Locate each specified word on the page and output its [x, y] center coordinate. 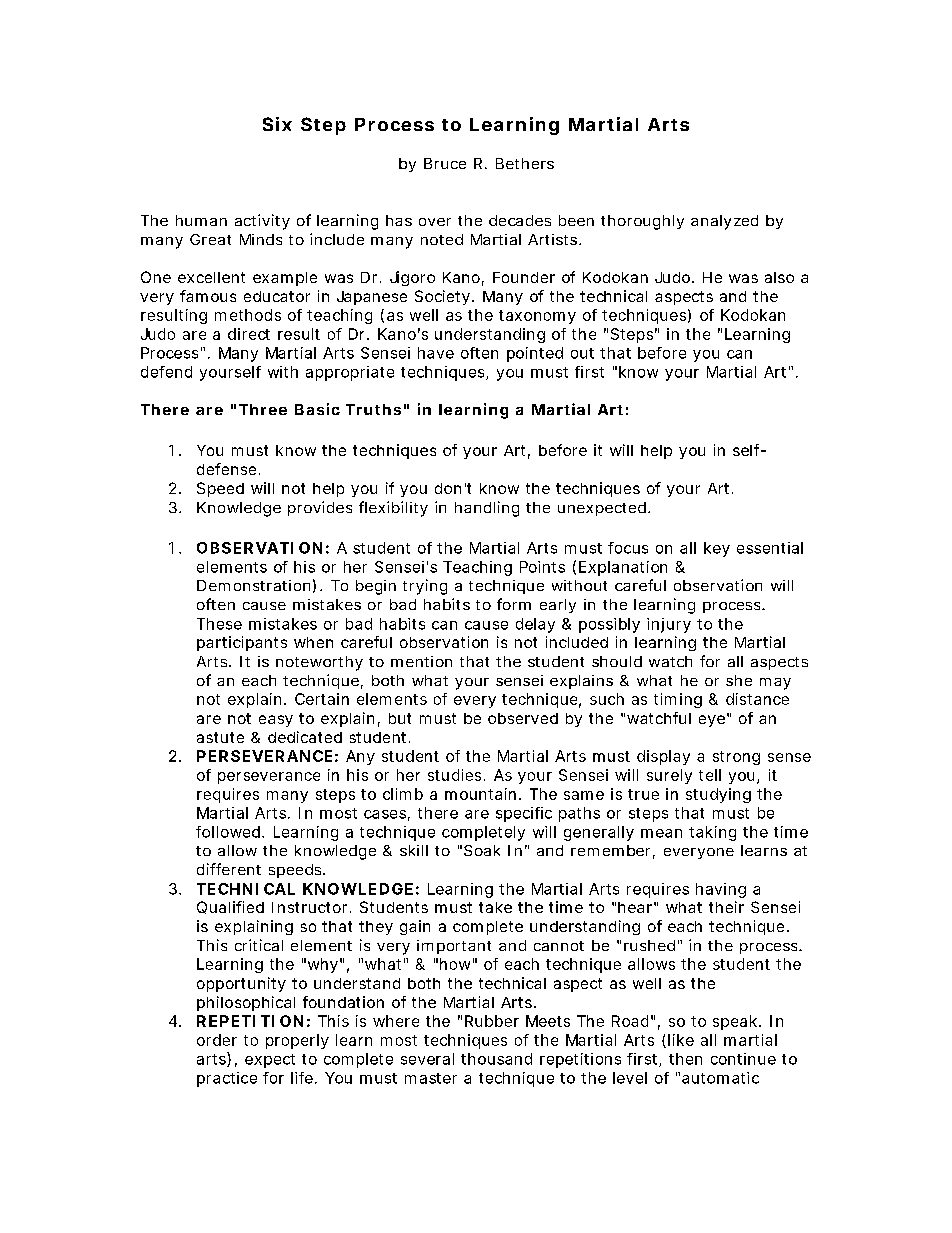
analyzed [724, 222]
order [217, 1040]
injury [669, 625]
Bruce [445, 163]
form [514, 604]
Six [277, 124]
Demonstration [253, 585]
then [685, 1059]
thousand [496, 1059]
